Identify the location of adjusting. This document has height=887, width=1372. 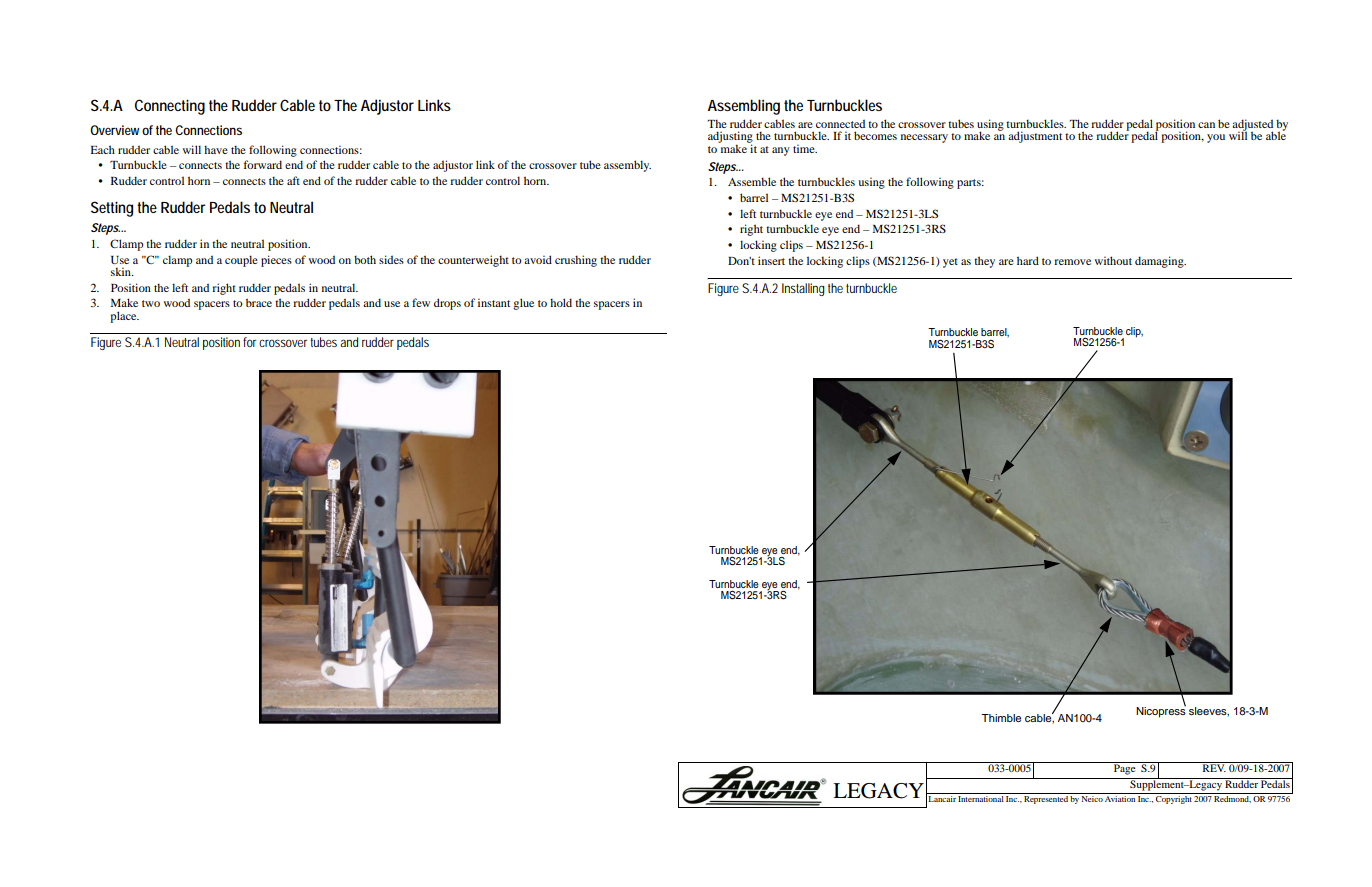
(730, 138).
